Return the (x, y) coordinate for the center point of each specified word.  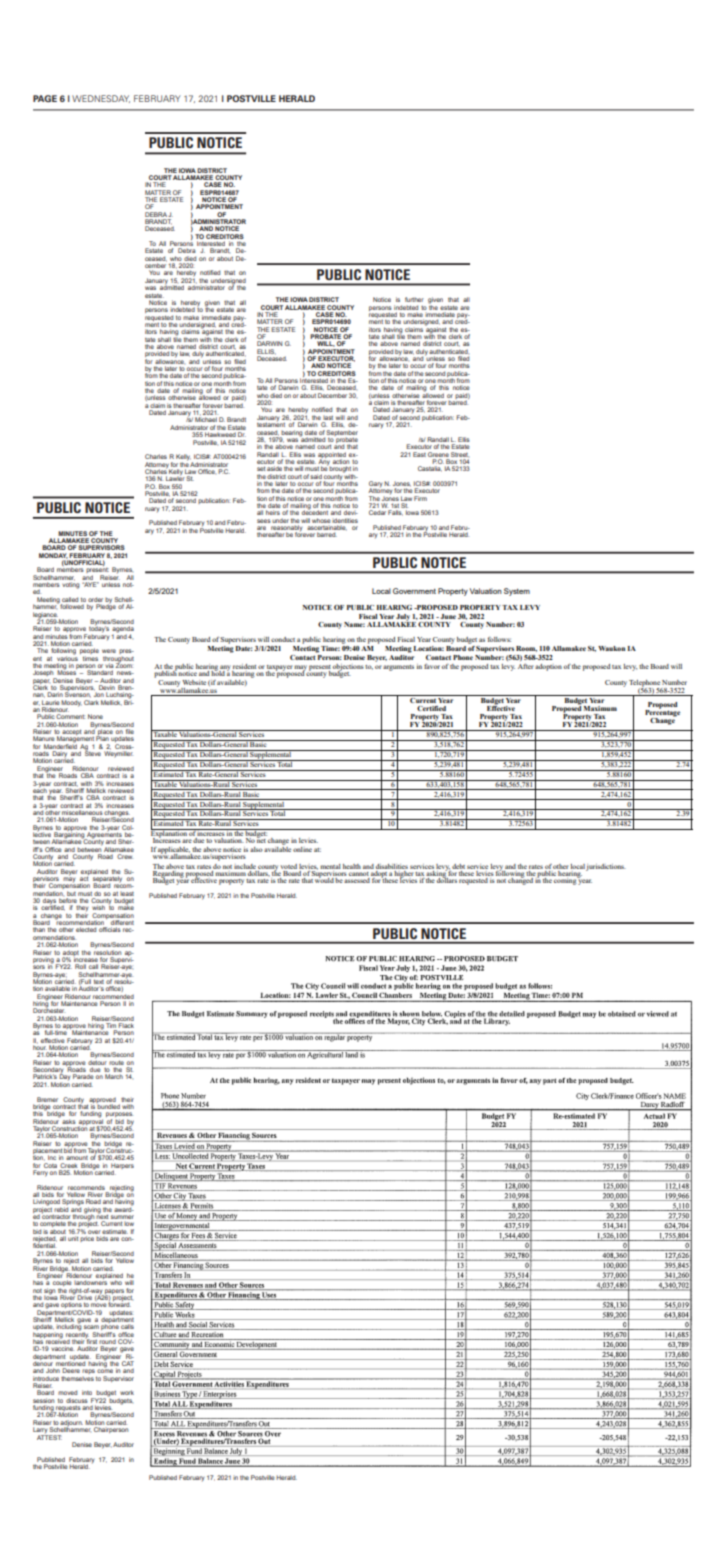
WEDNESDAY (101, 99)
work (127, 1392)
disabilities (392, 866)
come (105, 1371)
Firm (420, 498)
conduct (283, 639)
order (95, 599)
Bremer (47, 1099)
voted (288, 866)
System (517, 592)
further (414, 299)
